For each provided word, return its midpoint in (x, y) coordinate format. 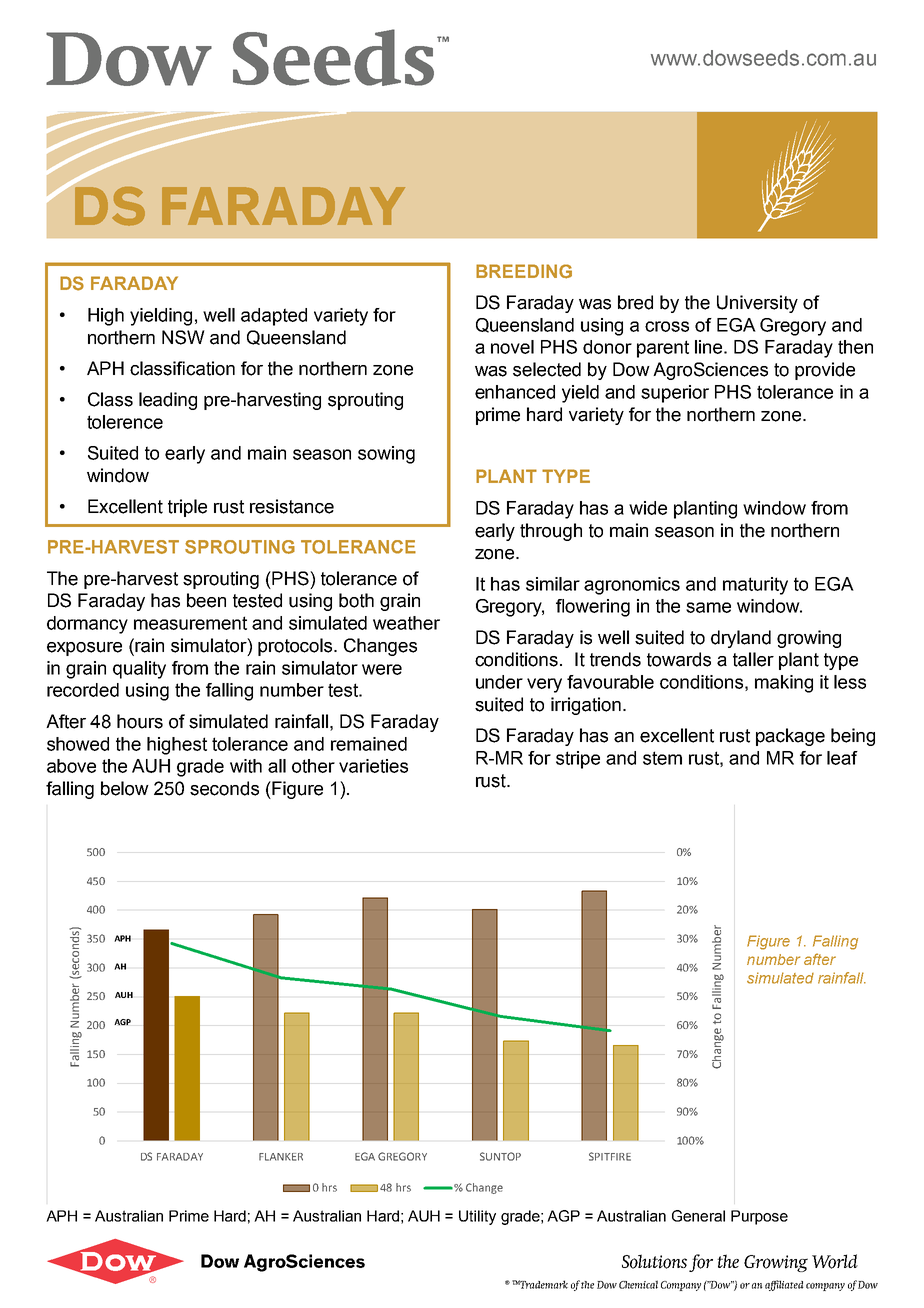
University (757, 304)
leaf (842, 758)
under (499, 682)
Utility (477, 1217)
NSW (183, 337)
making (784, 684)
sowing (386, 455)
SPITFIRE (610, 1156)
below (125, 788)
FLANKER (281, 1157)
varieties (373, 766)
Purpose (759, 1217)
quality (139, 670)
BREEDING (524, 271)
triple (187, 508)
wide (648, 508)
